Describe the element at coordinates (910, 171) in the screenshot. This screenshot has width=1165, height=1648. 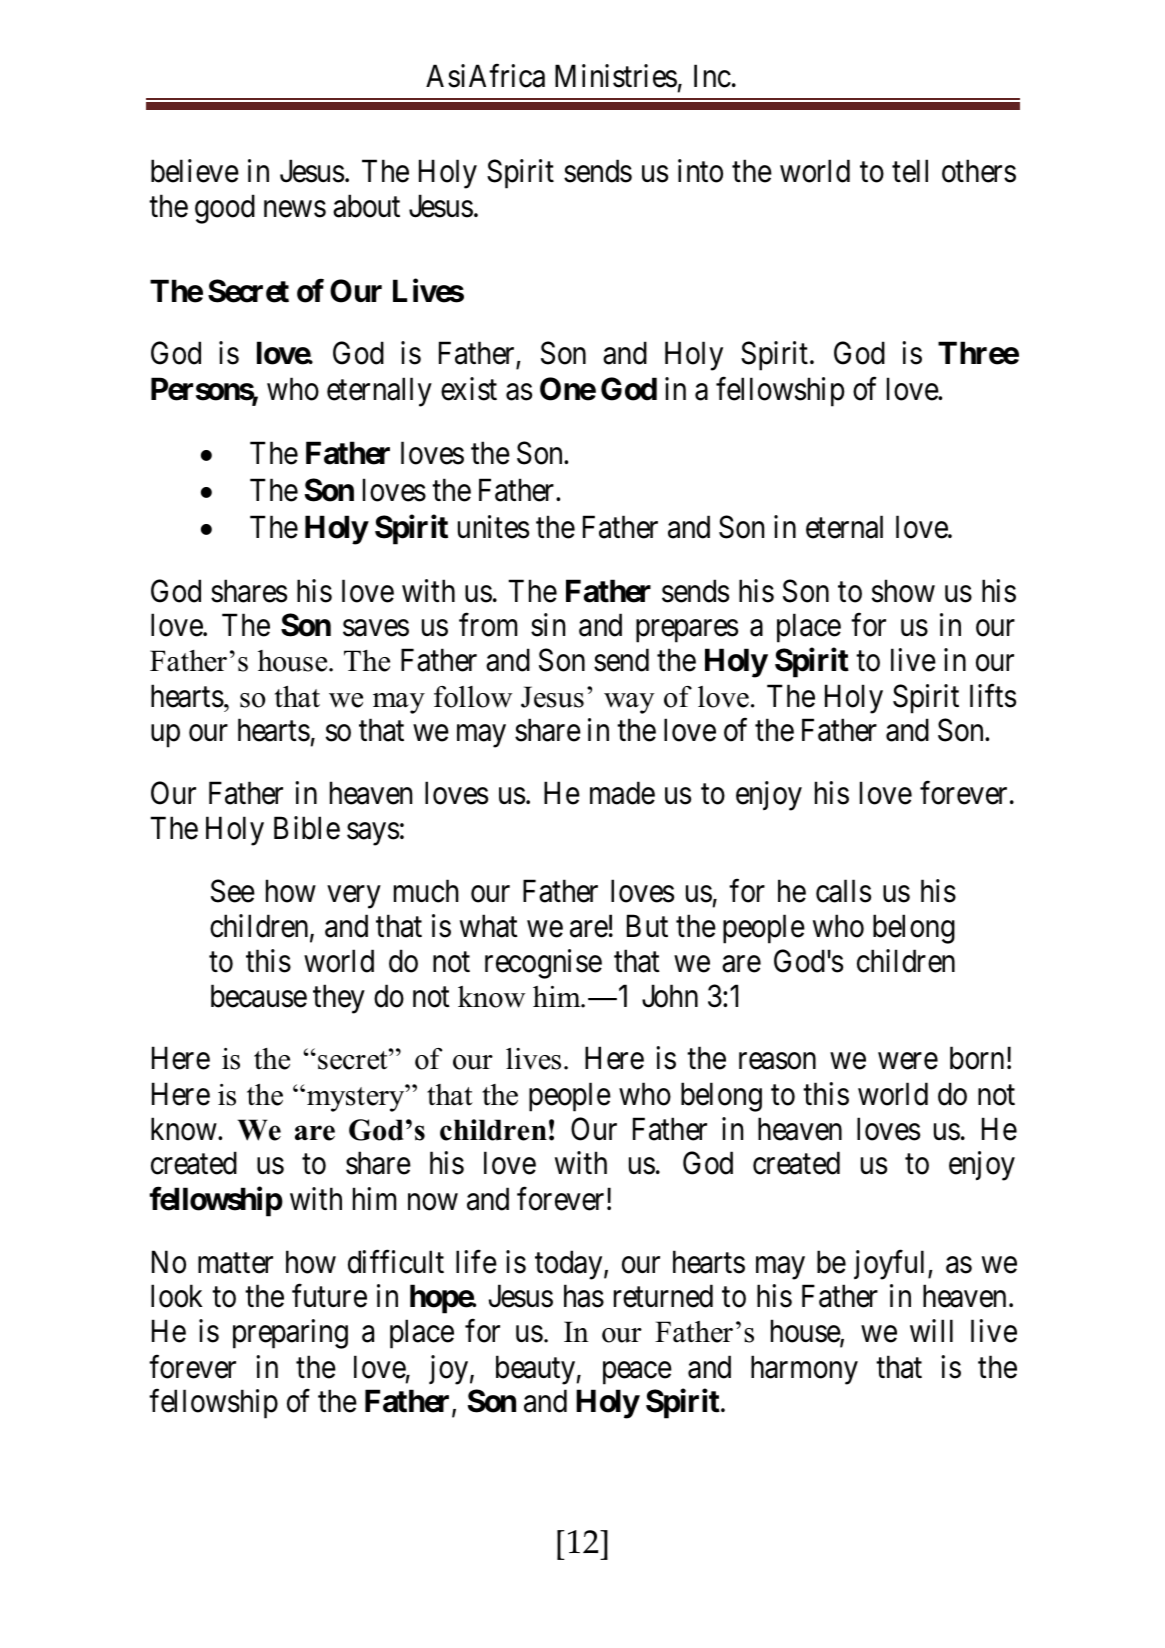
I see `tell` at that location.
